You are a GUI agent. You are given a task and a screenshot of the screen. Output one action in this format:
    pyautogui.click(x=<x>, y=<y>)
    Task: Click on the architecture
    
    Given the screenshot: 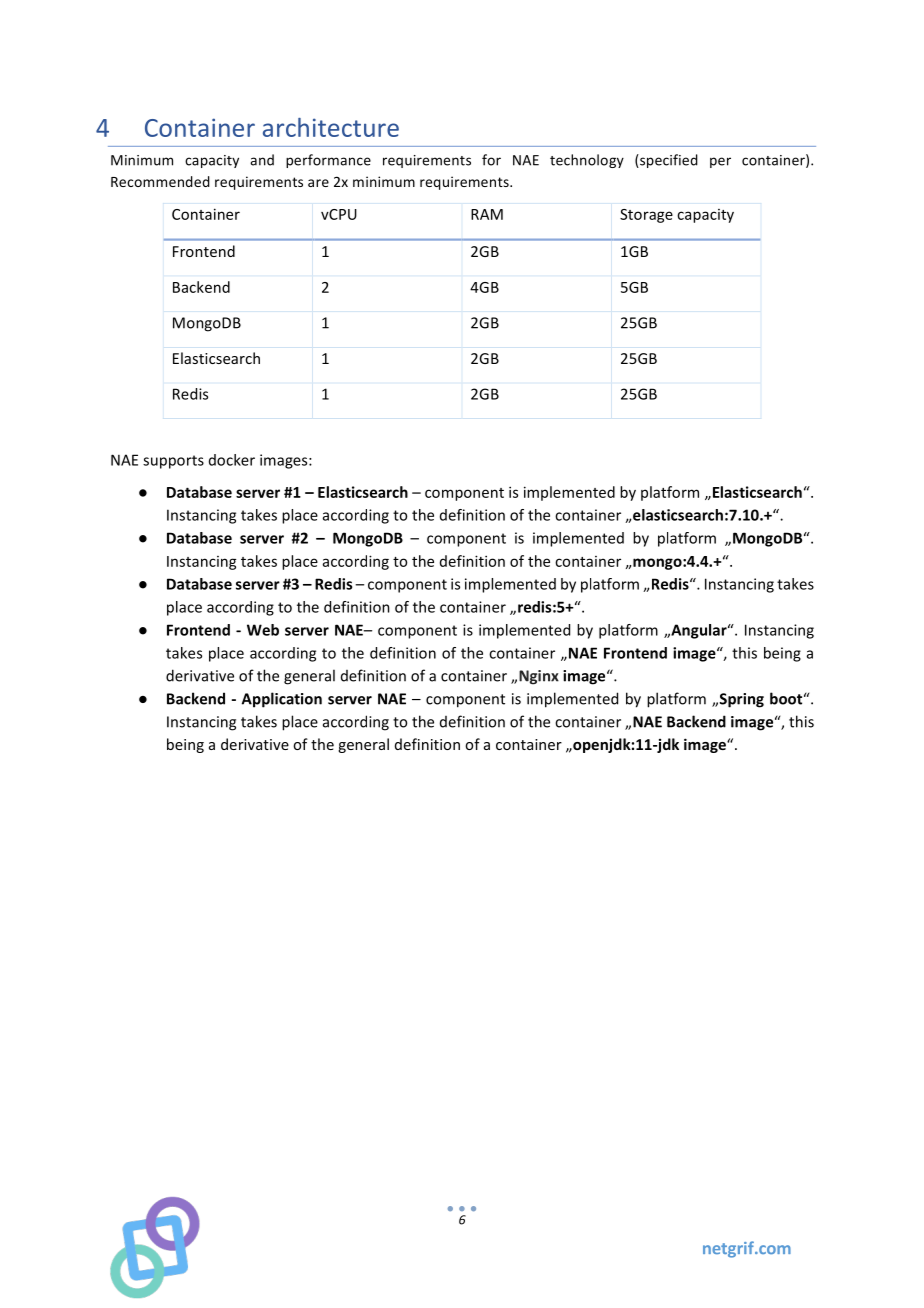 What is the action you would take?
    pyautogui.click(x=331, y=127)
